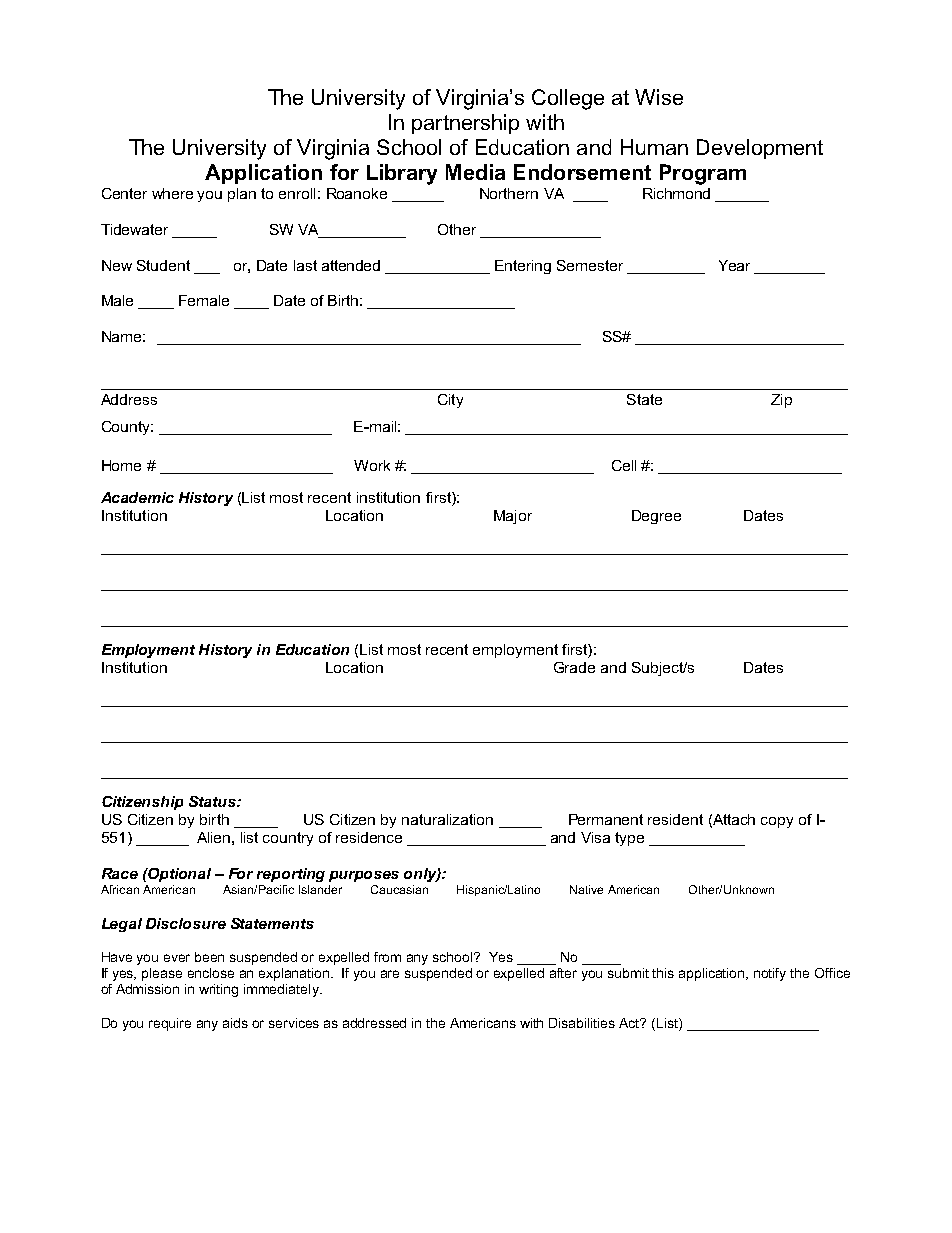  I want to click on Degree, so click(656, 517).
